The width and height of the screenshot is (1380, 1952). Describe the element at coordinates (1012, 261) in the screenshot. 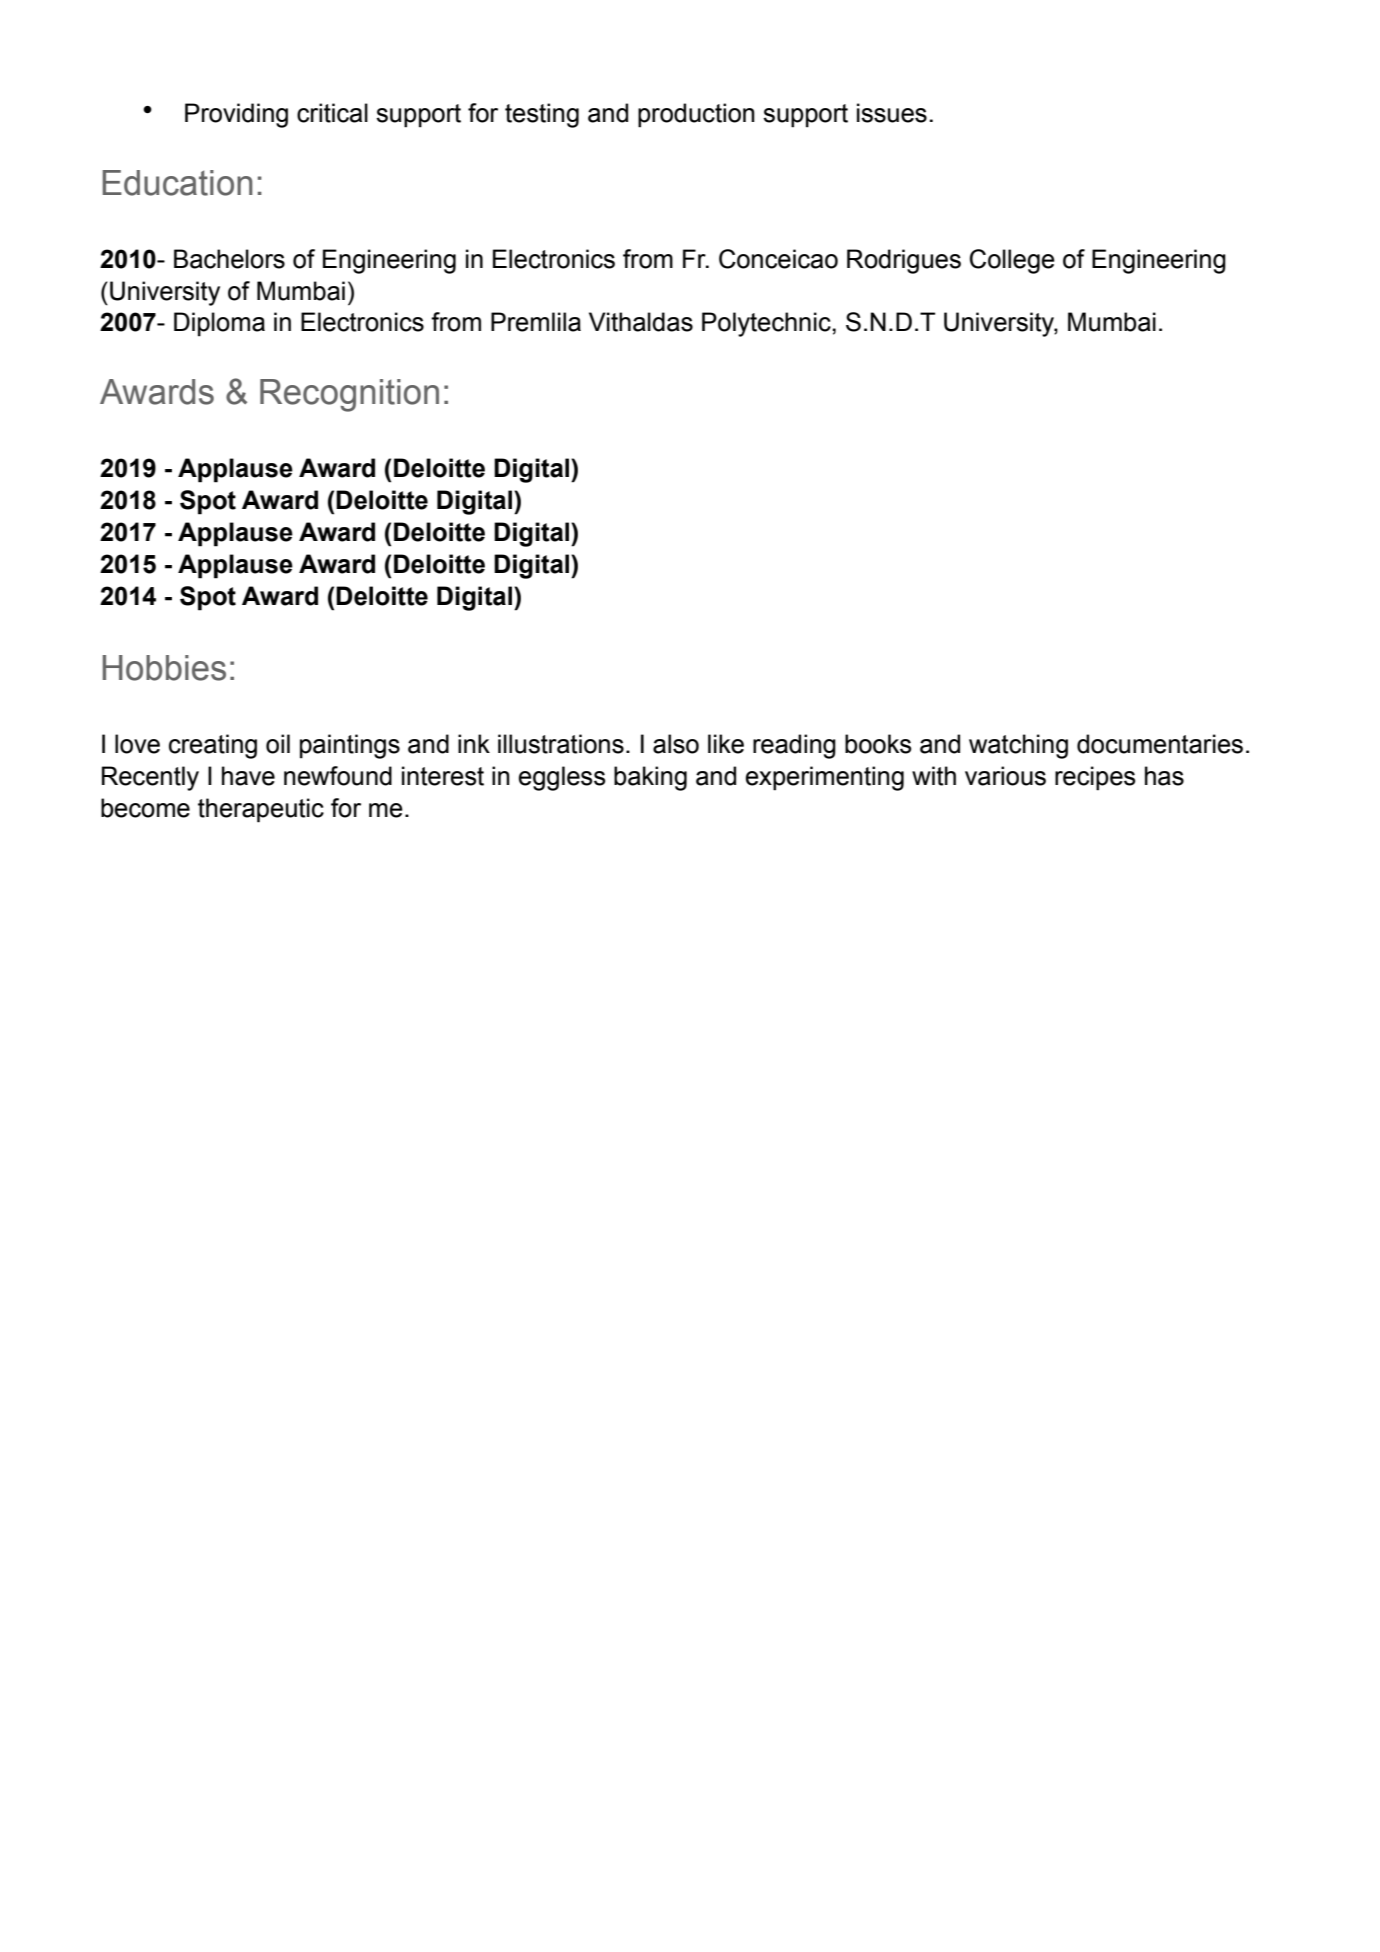

I see `College` at that location.
